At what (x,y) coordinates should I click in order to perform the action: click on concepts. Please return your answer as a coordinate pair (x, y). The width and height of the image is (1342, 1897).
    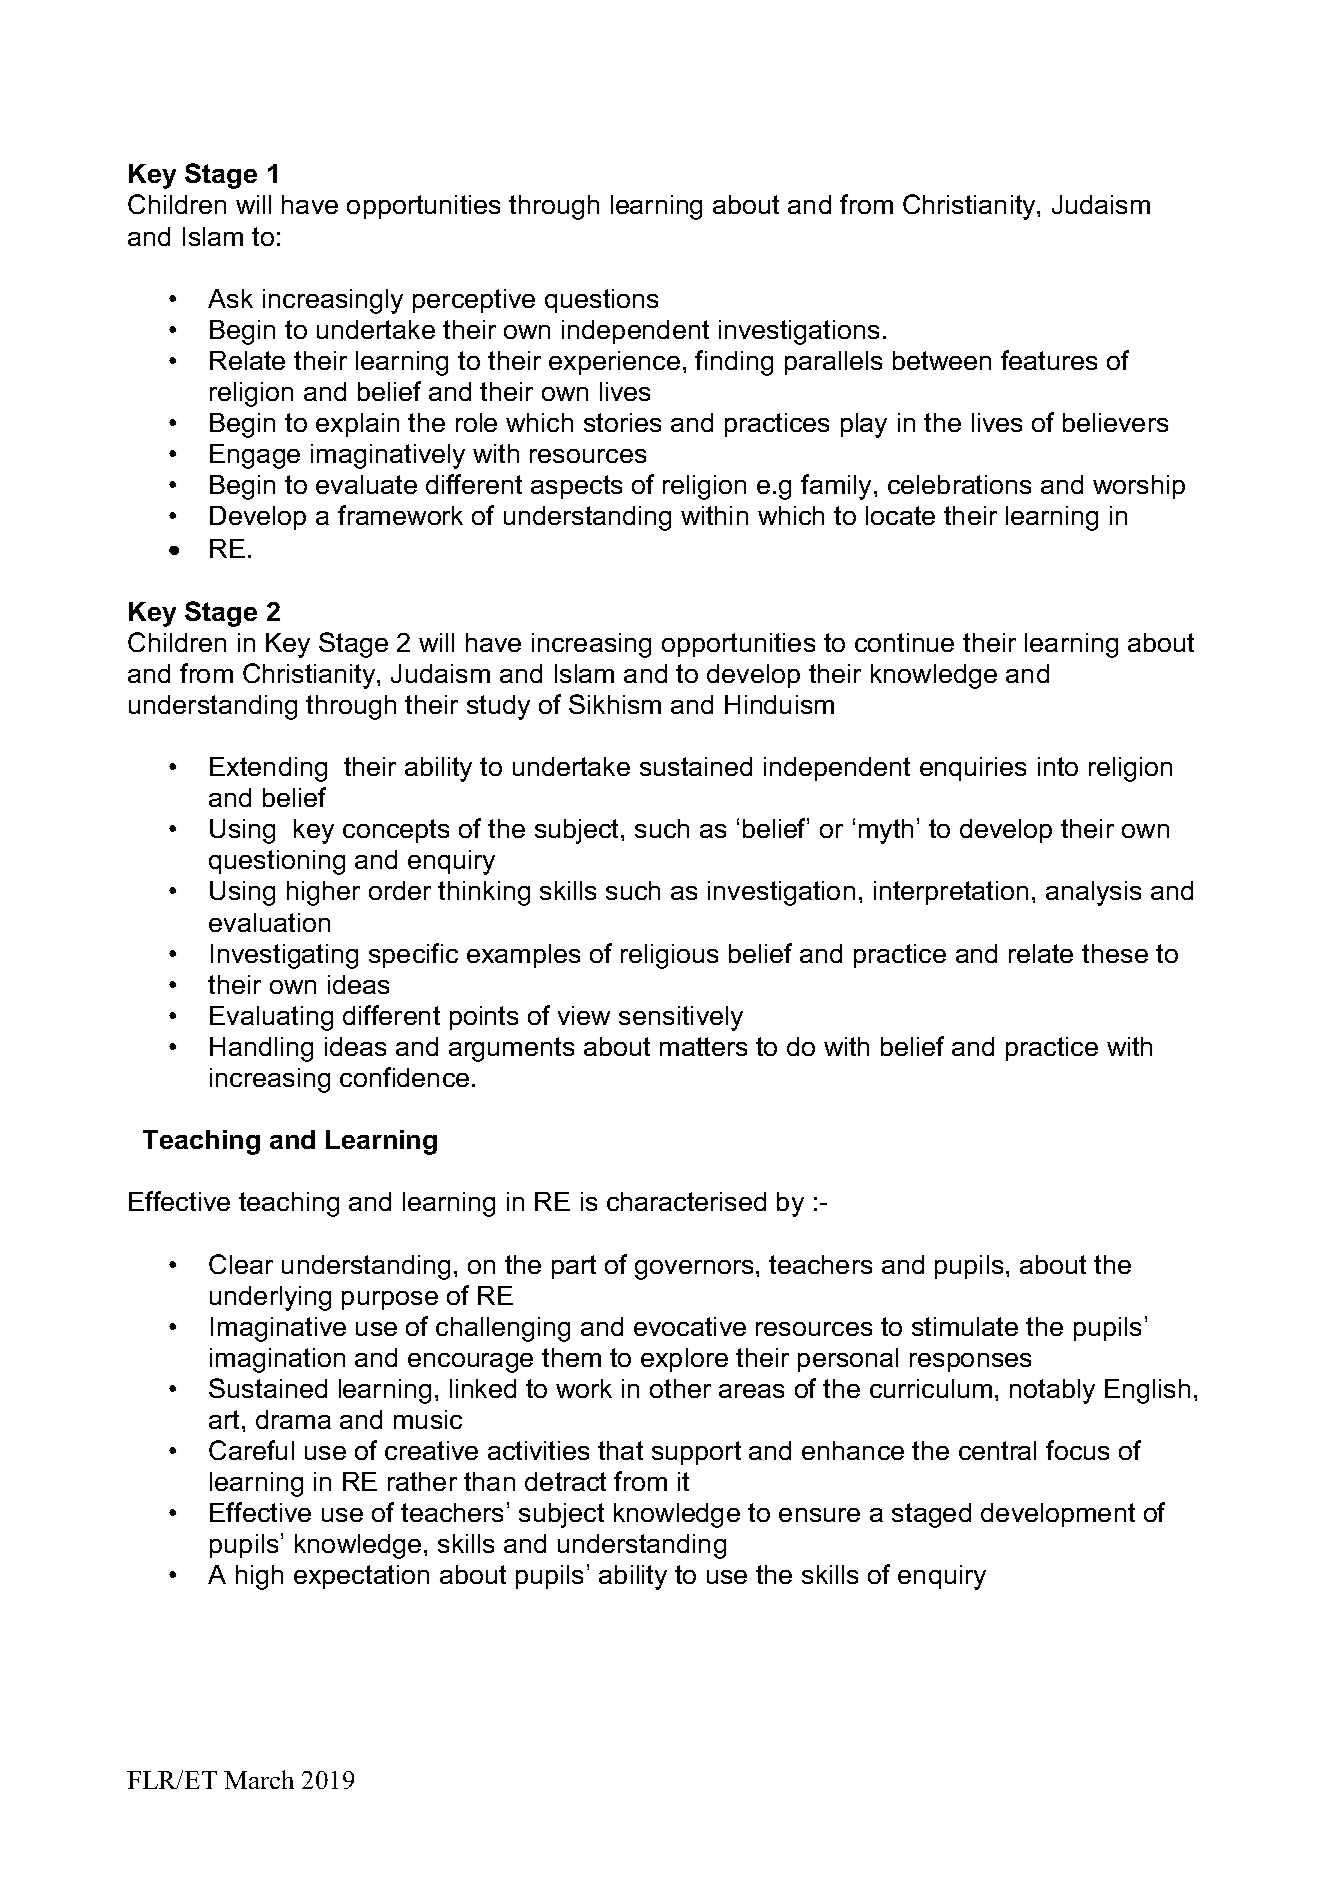
    Looking at the image, I should click on (396, 831).
